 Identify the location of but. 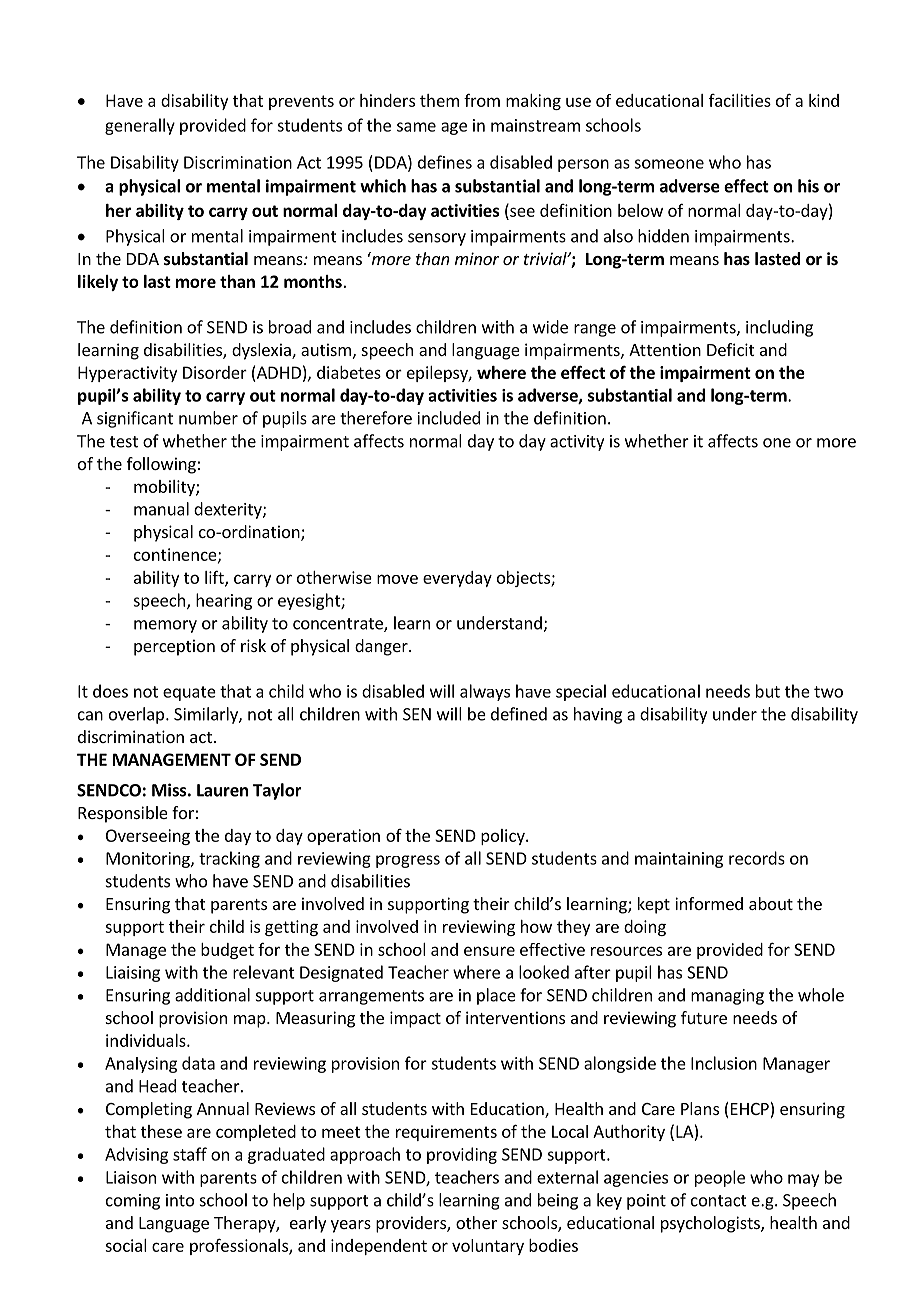
(768, 691).
